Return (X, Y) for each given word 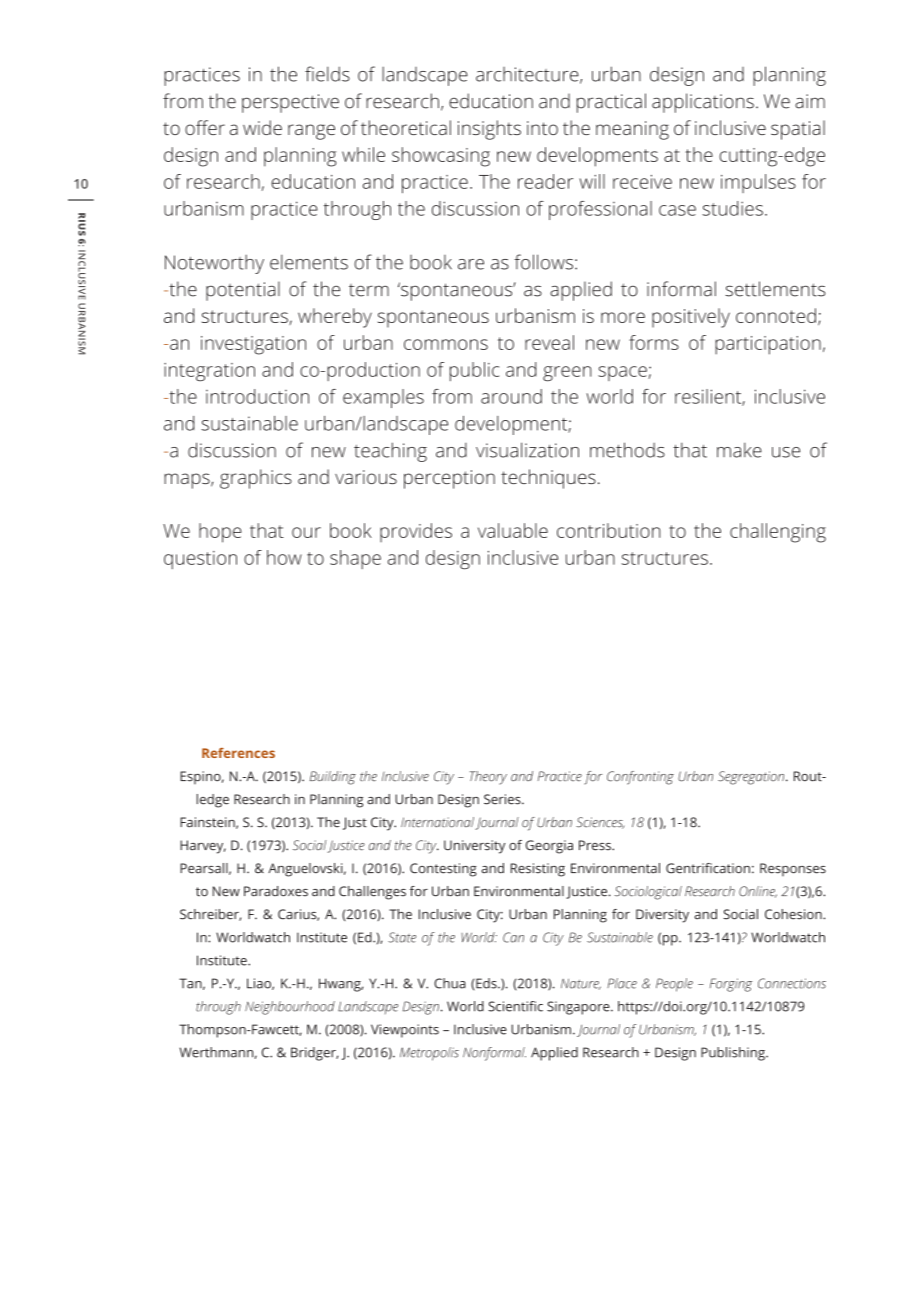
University (474, 847)
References (238, 753)
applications (703, 103)
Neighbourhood (290, 1008)
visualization (527, 450)
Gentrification (708, 868)
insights (489, 130)
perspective (290, 103)
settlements (775, 289)
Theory (488, 778)
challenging (778, 533)
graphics (256, 479)
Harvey (203, 847)
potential (243, 291)
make (739, 450)
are (471, 264)
